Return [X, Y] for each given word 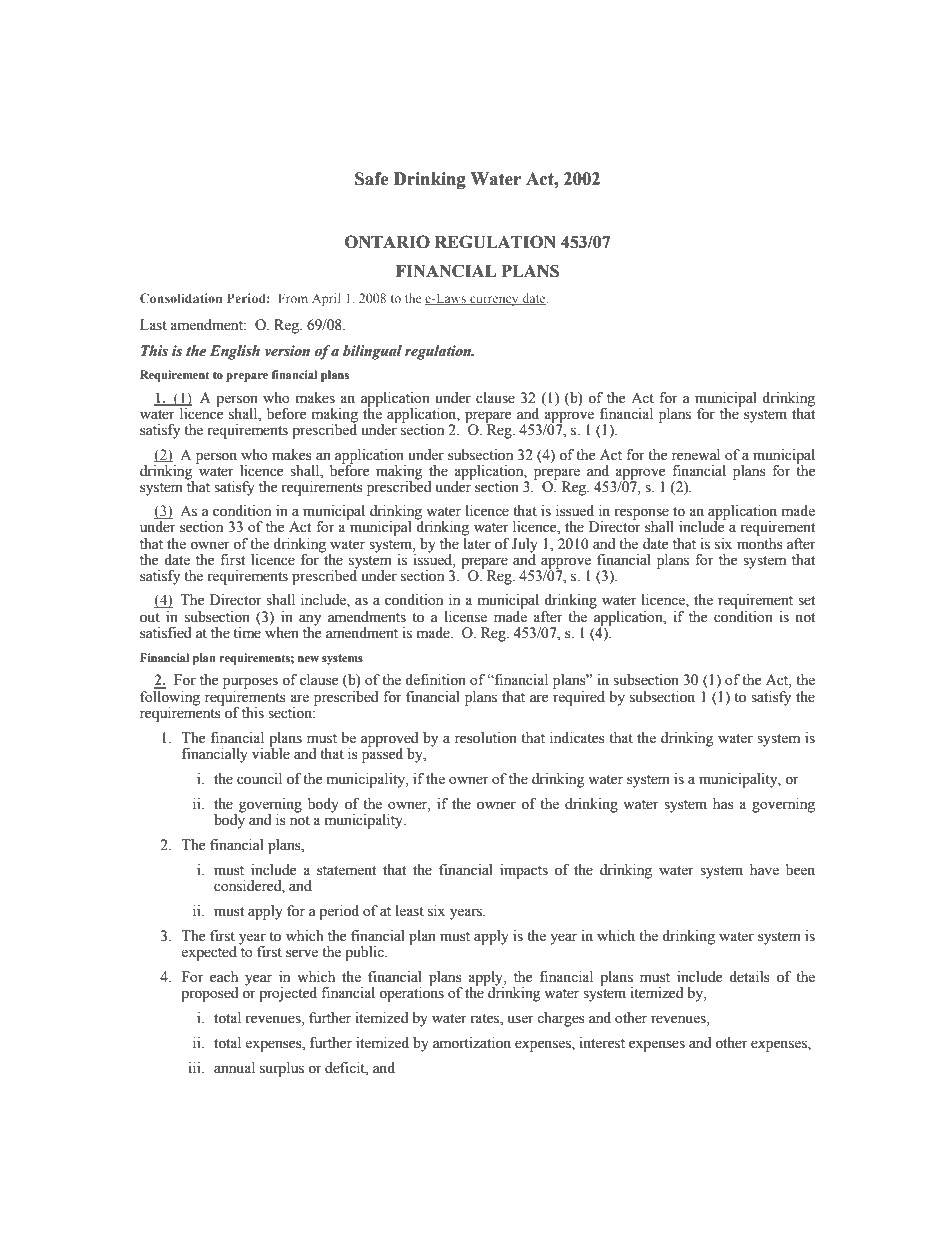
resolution [486, 738]
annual [234, 1068]
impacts [524, 871]
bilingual [372, 352]
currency [494, 301]
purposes [250, 683]
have [764, 870]
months [760, 542]
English [235, 352]
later [477, 542]
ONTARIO [387, 242]
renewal [696, 455]
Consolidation [181, 298]
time [247, 633]
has [723, 804]
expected [209, 953]
